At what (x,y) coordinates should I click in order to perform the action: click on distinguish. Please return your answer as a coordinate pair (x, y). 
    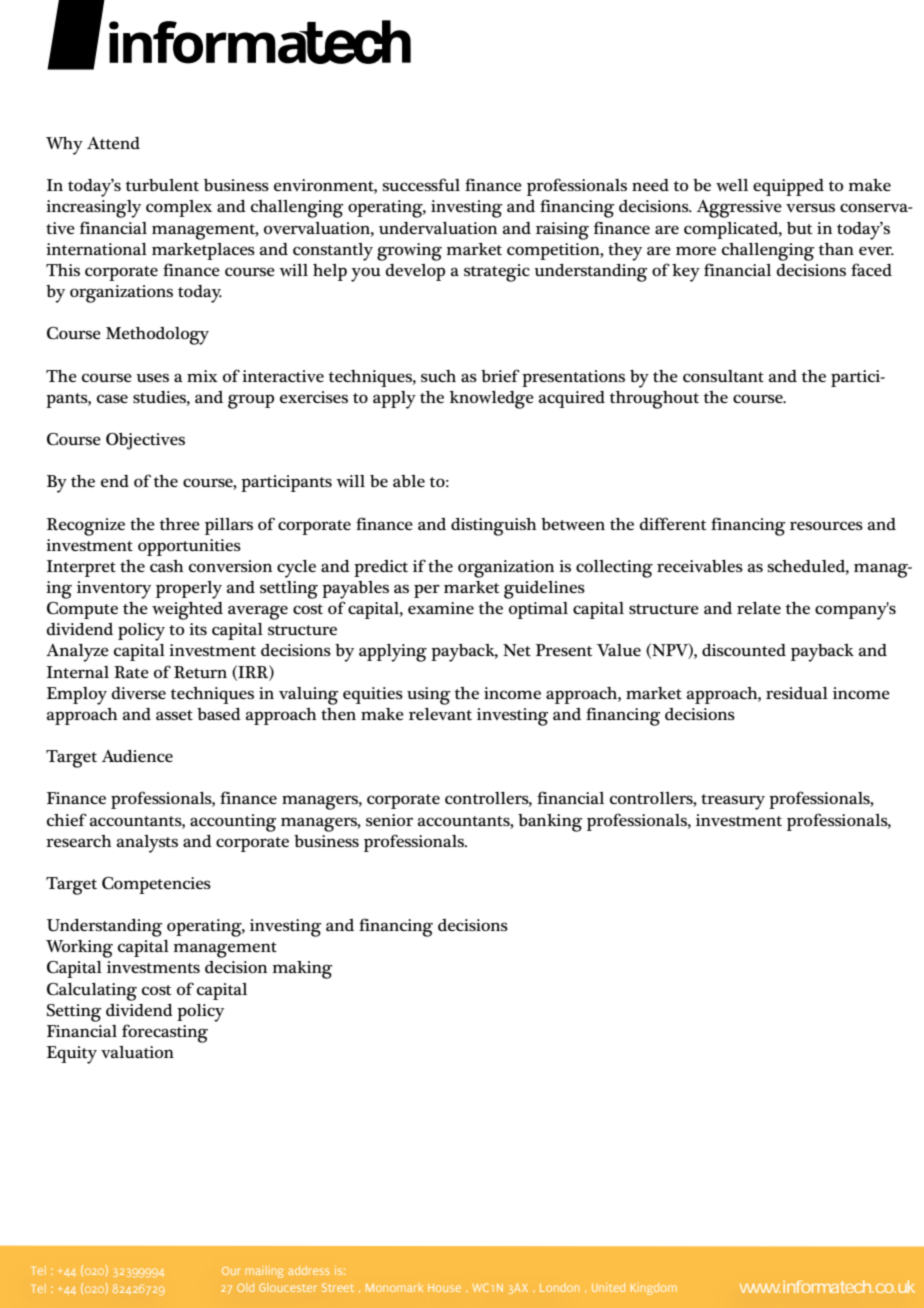
    Looking at the image, I should click on (493, 527).
